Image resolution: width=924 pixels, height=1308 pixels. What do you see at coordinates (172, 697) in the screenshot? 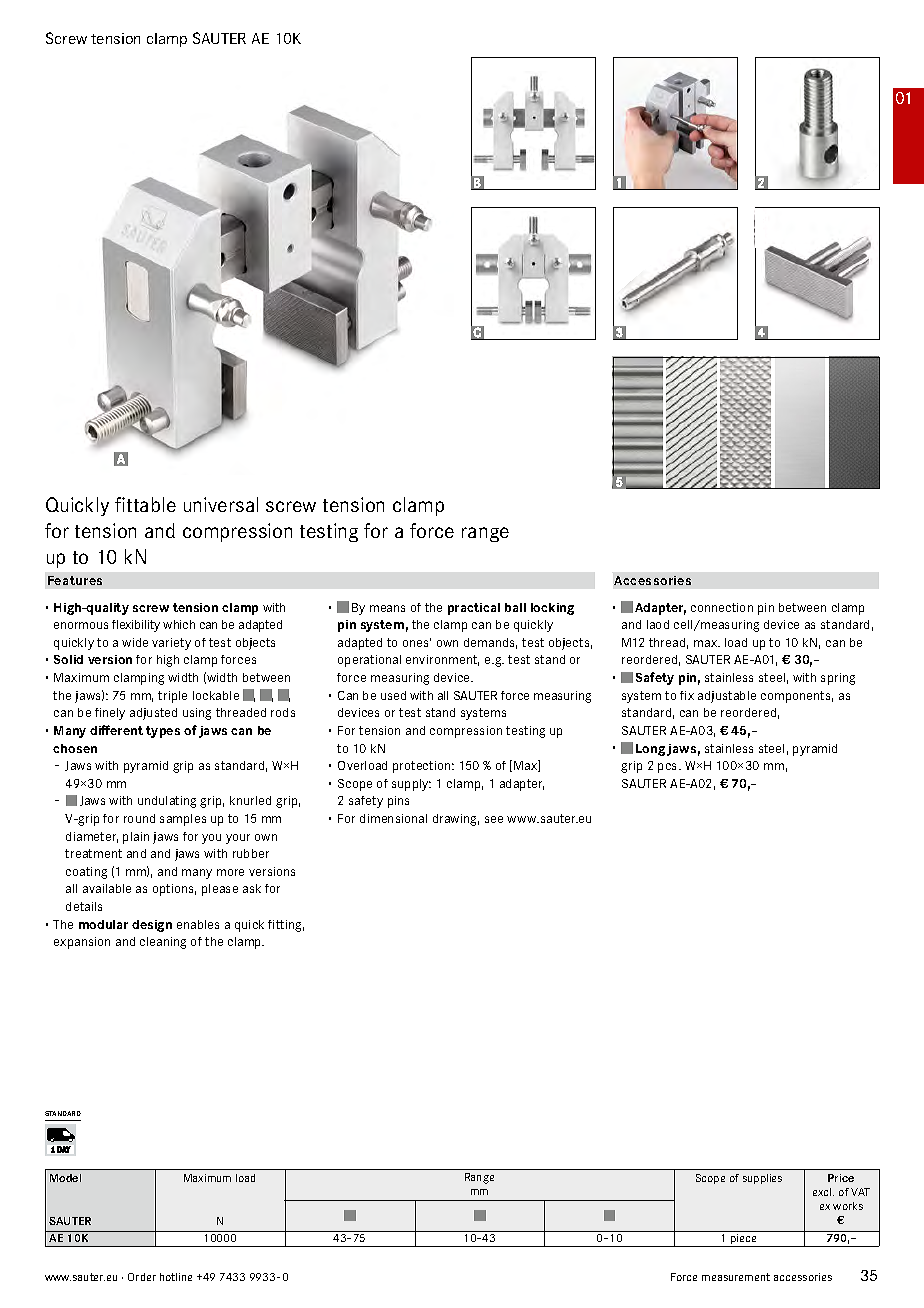
I see `triple` at bounding box center [172, 697].
